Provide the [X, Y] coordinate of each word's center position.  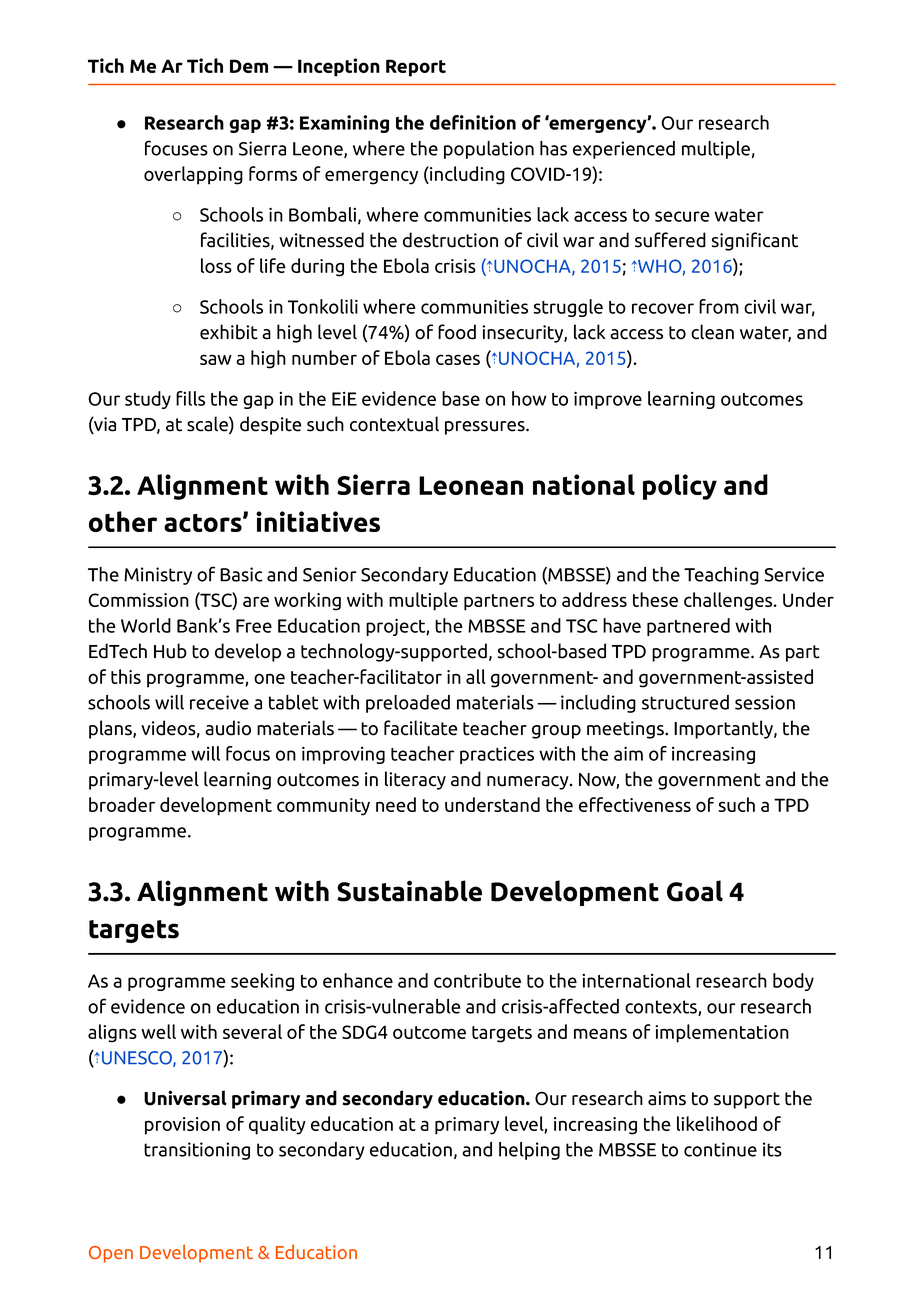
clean [712, 332]
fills [190, 398]
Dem [249, 66]
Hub [170, 651]
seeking [262, 982]
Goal [695, 891]
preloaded [408, 704]
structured [685, 702]
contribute [477, 980]
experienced [624, 150]
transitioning [197, 1151]
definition [473, 122]
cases [458, 359]
